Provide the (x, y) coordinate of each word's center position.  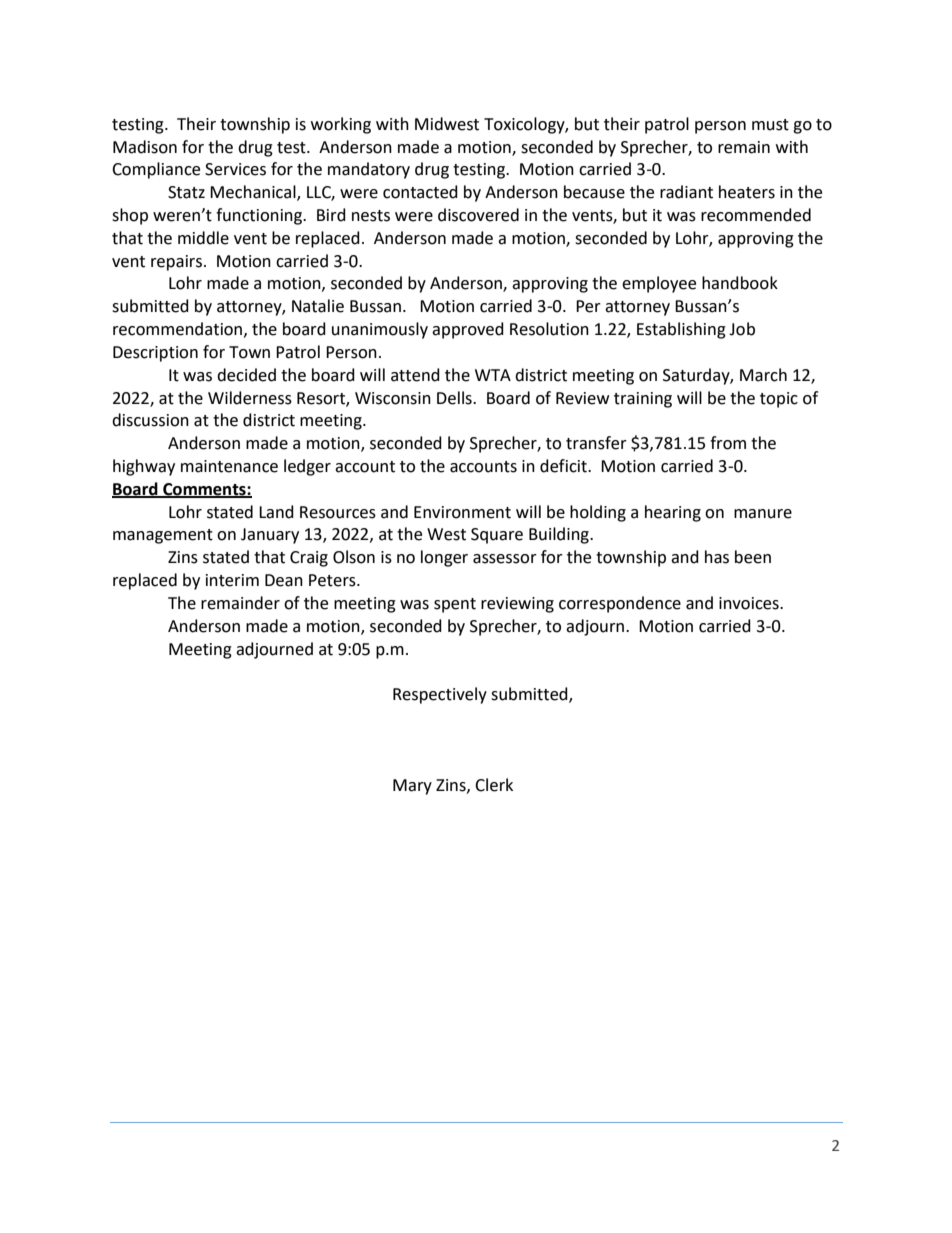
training (643, 400)
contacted (420, 192)
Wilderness (250, 398)
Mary (412, 787)
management (163, 536)
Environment (462, 512)
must (770, 125)
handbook (740, 283)
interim (232, 580)
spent (455, 605)
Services (235, 169)
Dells (455, 398)
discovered (478, 215)
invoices (750, 603)
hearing (673, 513)
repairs (176, 263)
